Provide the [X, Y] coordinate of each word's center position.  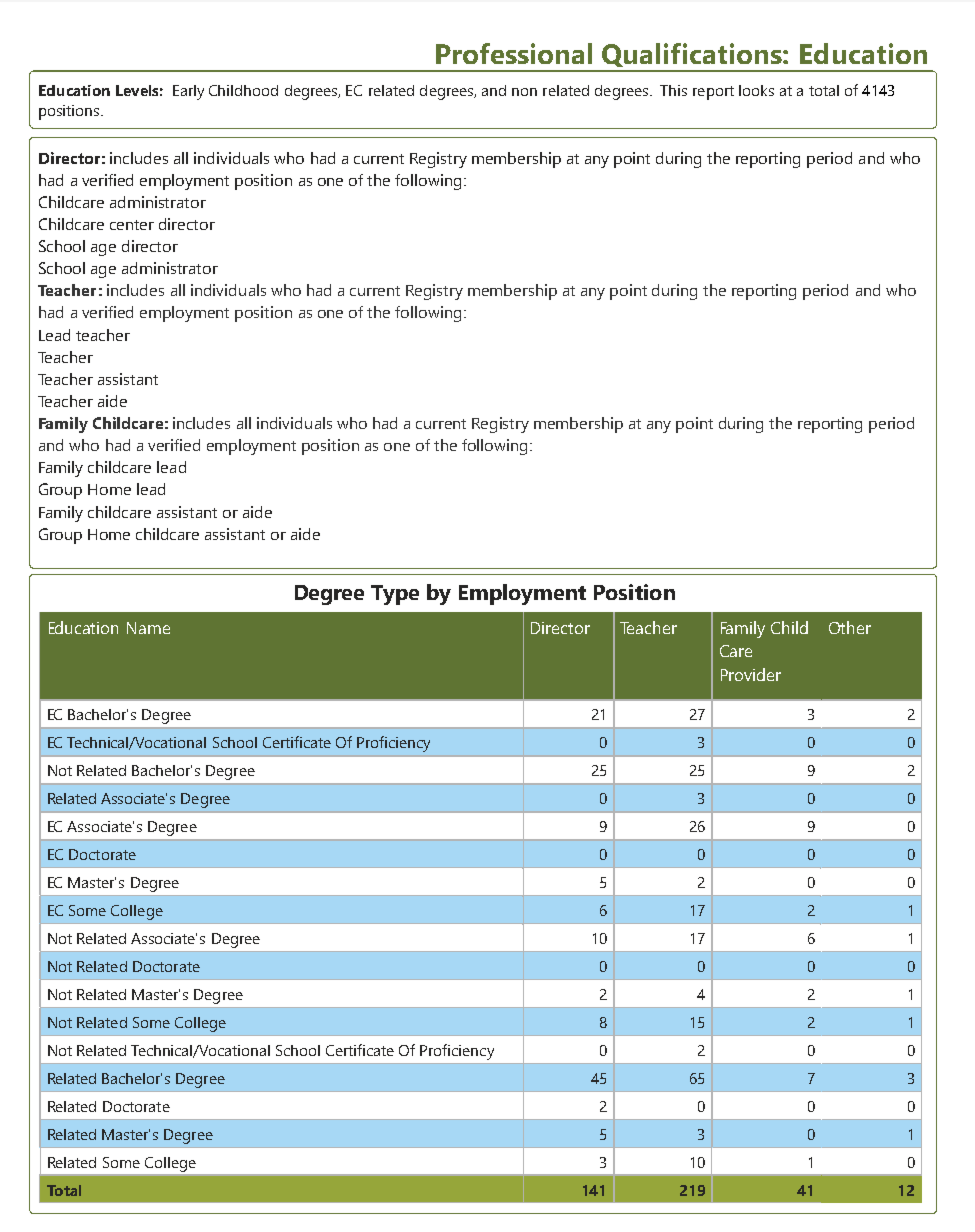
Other [850, 627]
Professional [514, 53]
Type [395, 595]
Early [188, 92]
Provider [751, 674]
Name [148, 628]
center [132, 225]
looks [756, 90]
